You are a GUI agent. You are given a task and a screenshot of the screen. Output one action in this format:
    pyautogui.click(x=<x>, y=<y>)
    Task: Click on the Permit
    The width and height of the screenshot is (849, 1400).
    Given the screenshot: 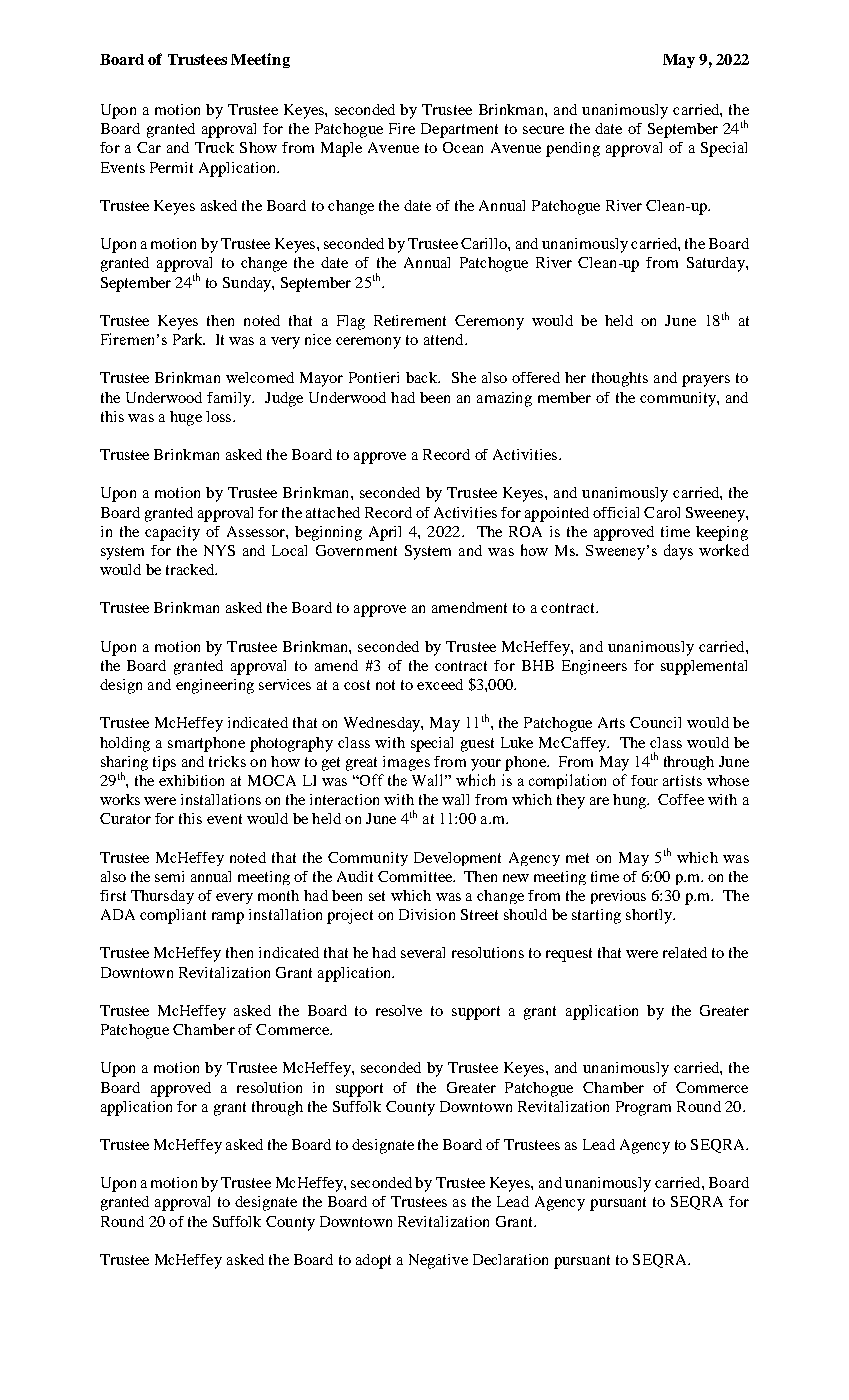 What is the action you would take?
    pyautogui.click(x=171, y=167)
